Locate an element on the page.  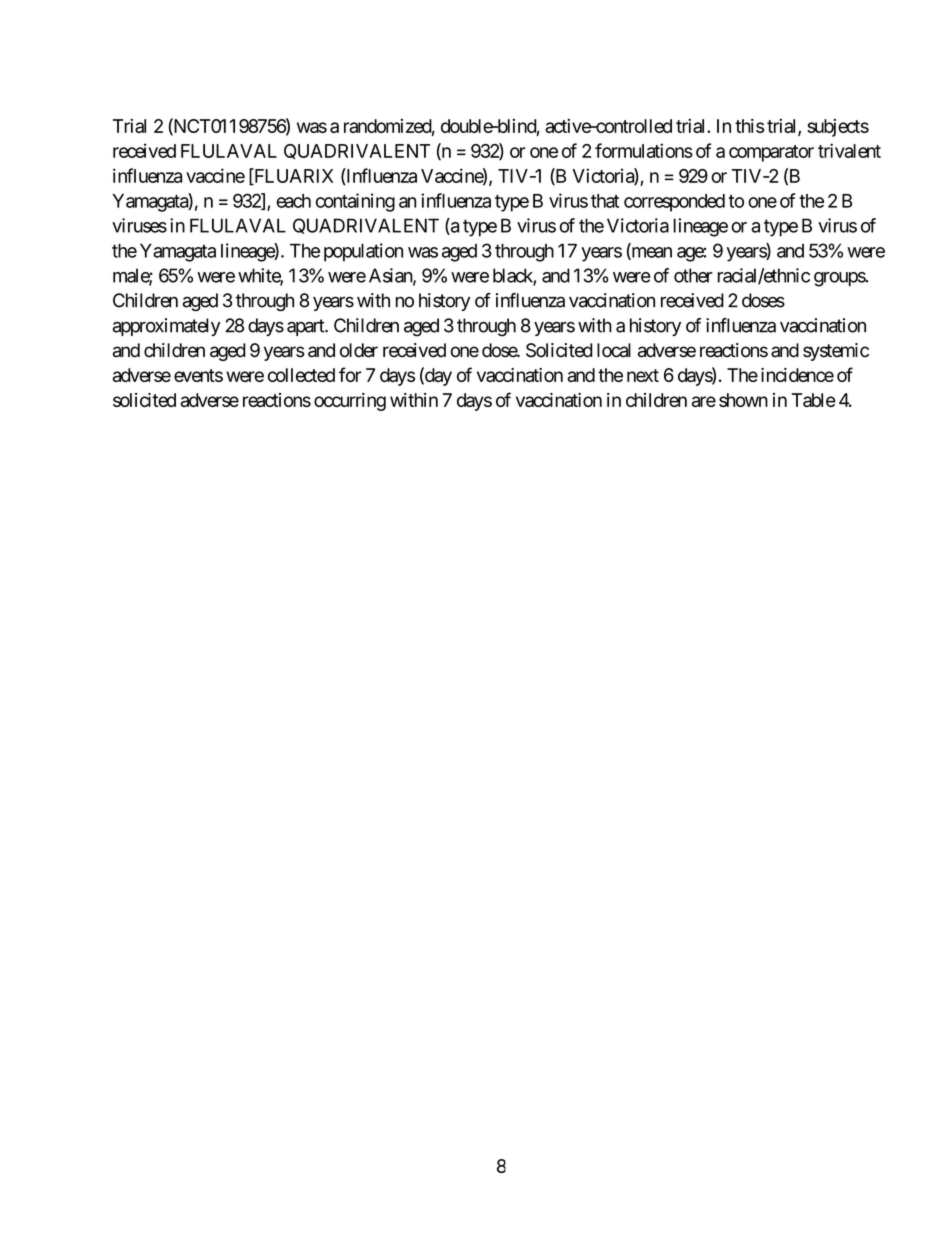
each is located at coordinates (293, 201).
